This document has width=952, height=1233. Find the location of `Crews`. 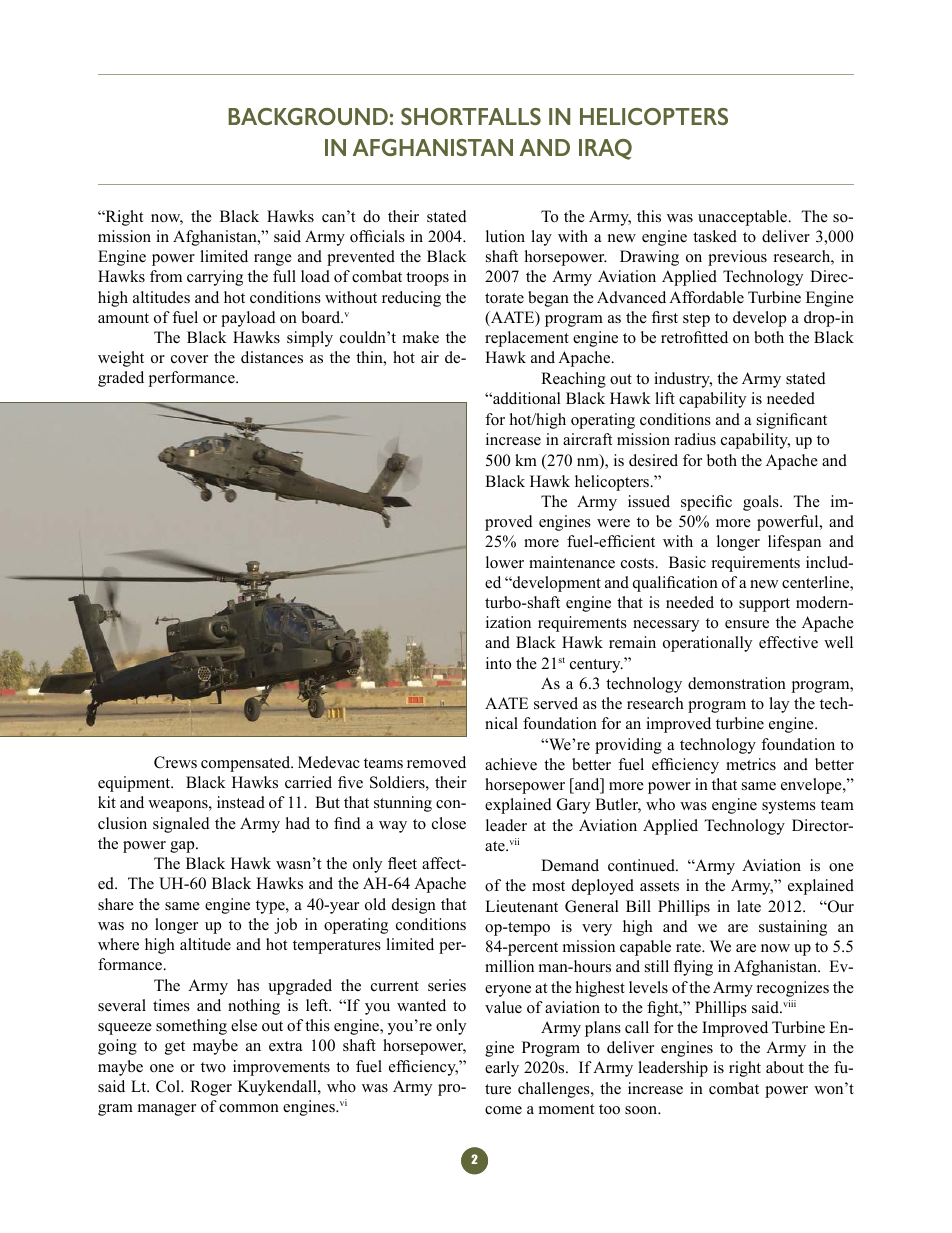

Crews is located at coordinates (175, 762).
